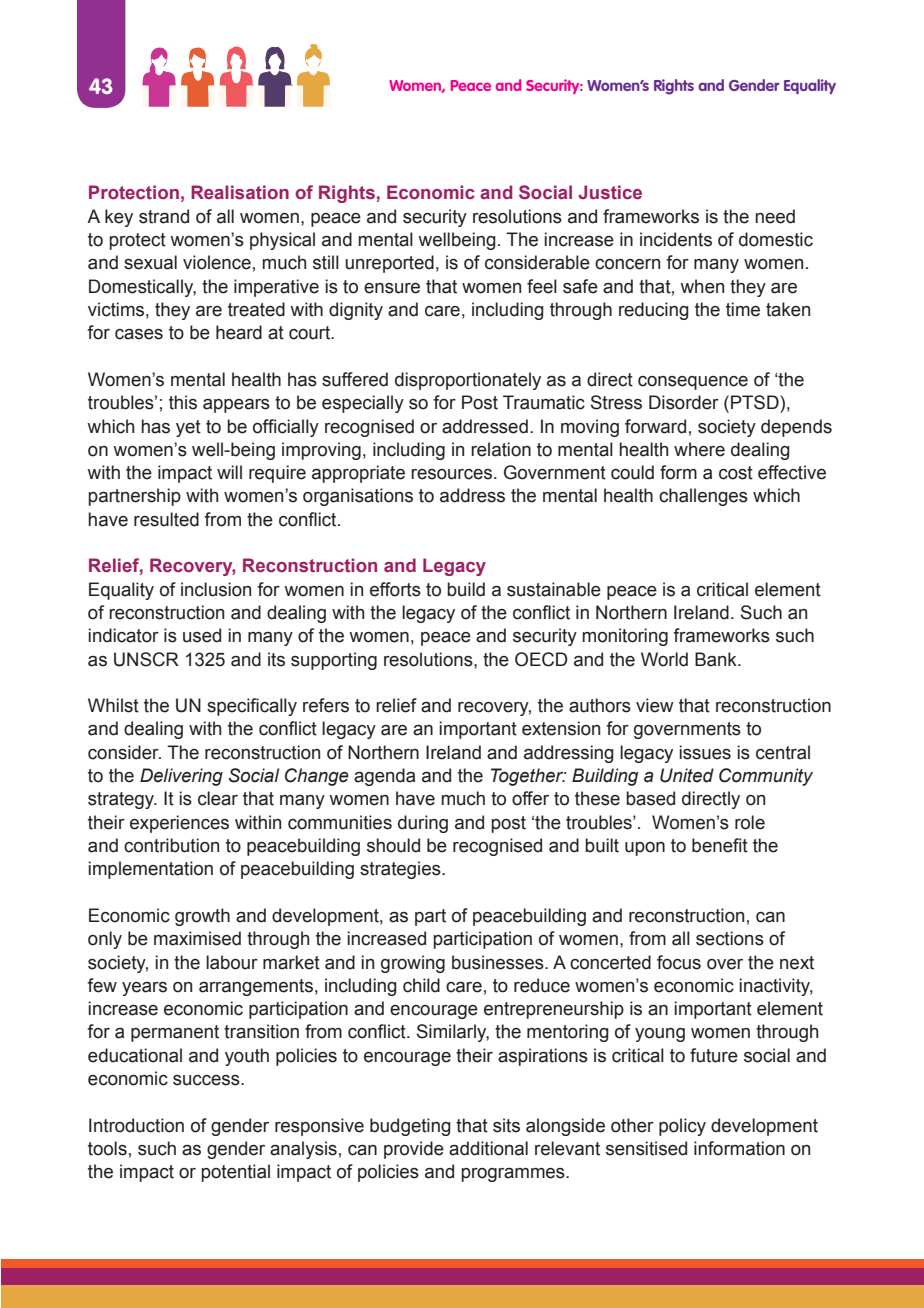 This image has height=1308, width=924. Describe the element at coordinates (395, 589) in the image. I see `efforts` at that location.
